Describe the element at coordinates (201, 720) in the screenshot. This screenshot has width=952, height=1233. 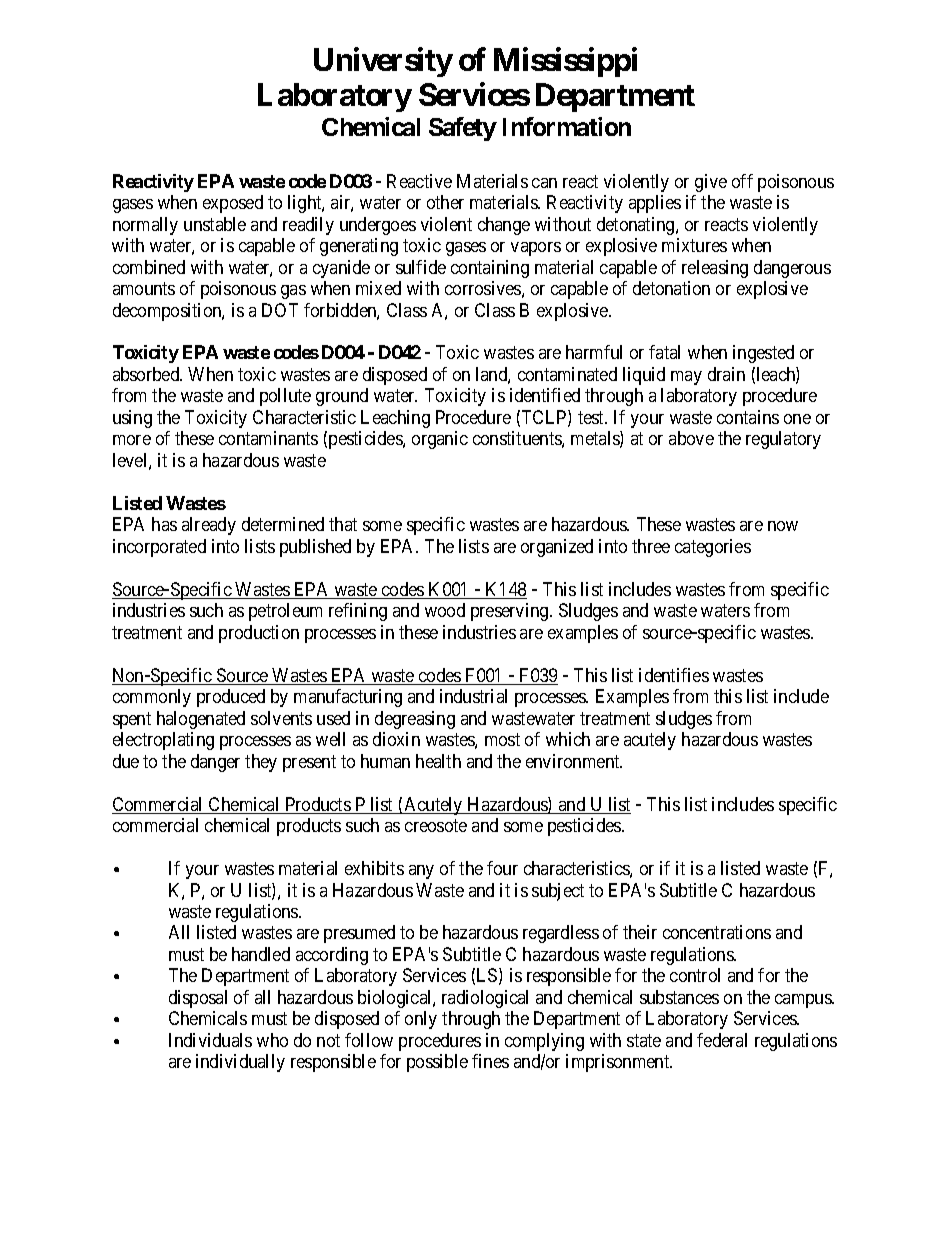
I see `halogenated` at that location.
